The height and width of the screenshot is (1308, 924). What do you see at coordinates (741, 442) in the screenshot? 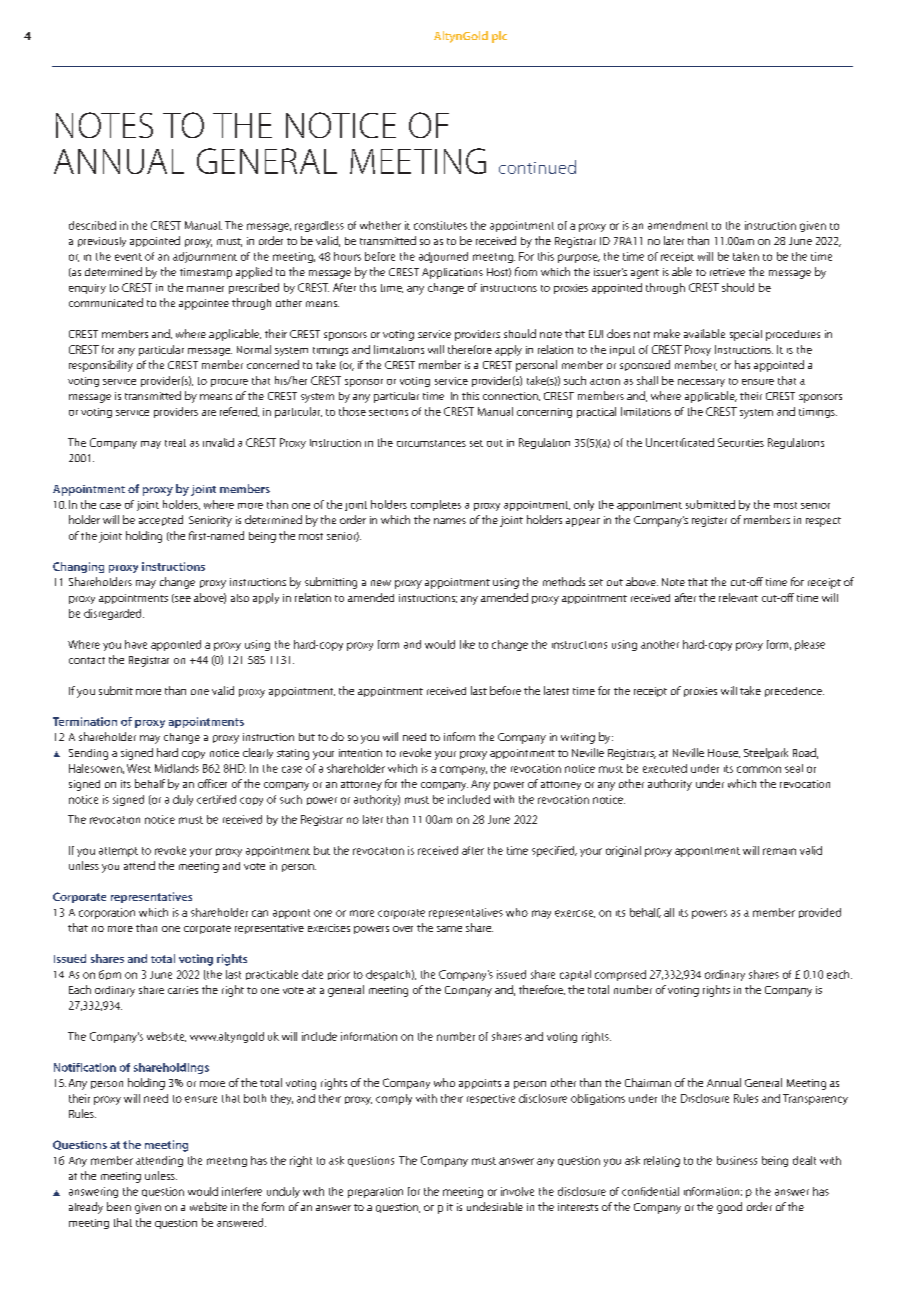
I see `Securities` at bounding box center [741, 442].
